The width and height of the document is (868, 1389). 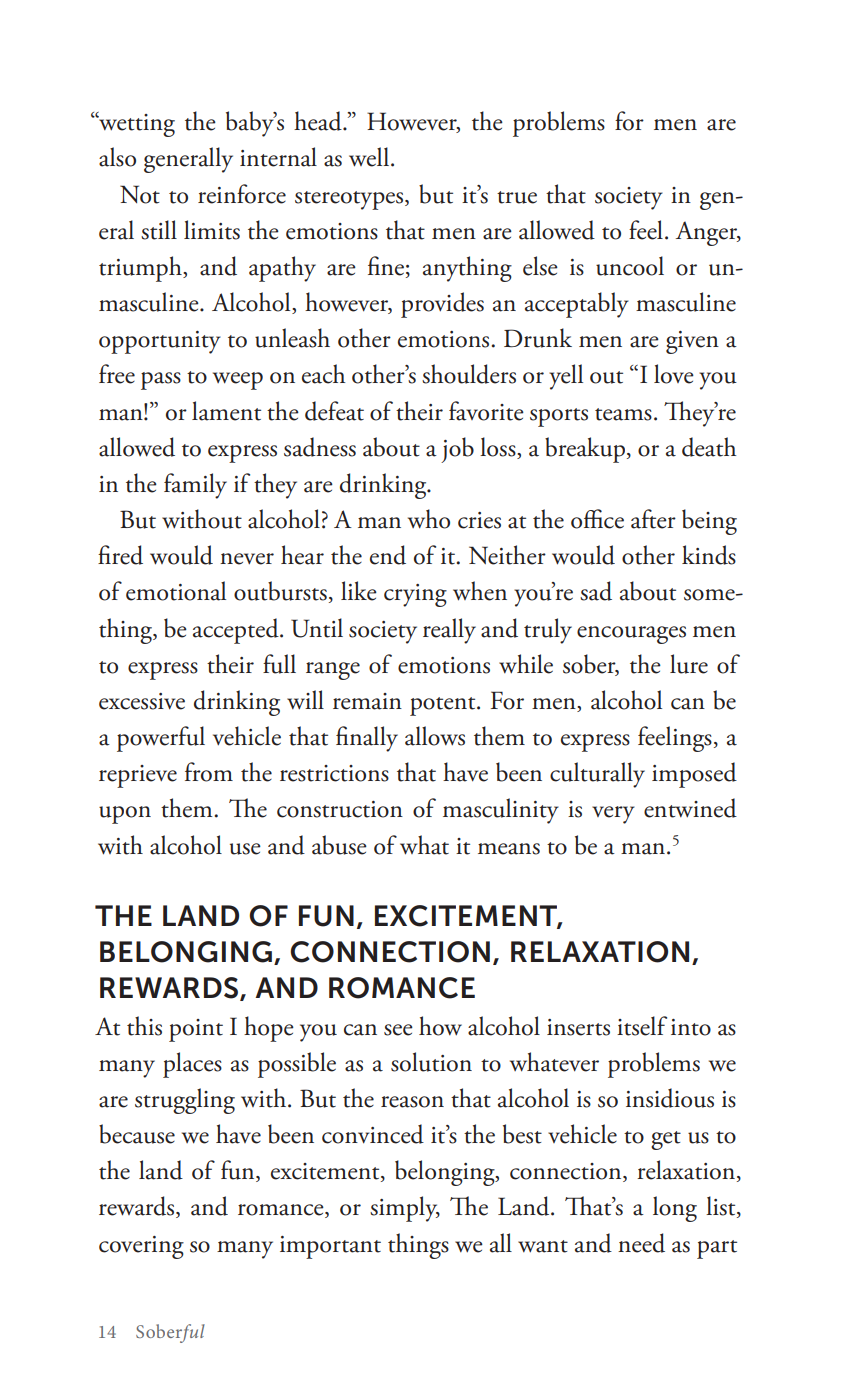 What do you see at coordinates (161, 381) in the document?
I see `pass` at bounding box center [161, 381].
